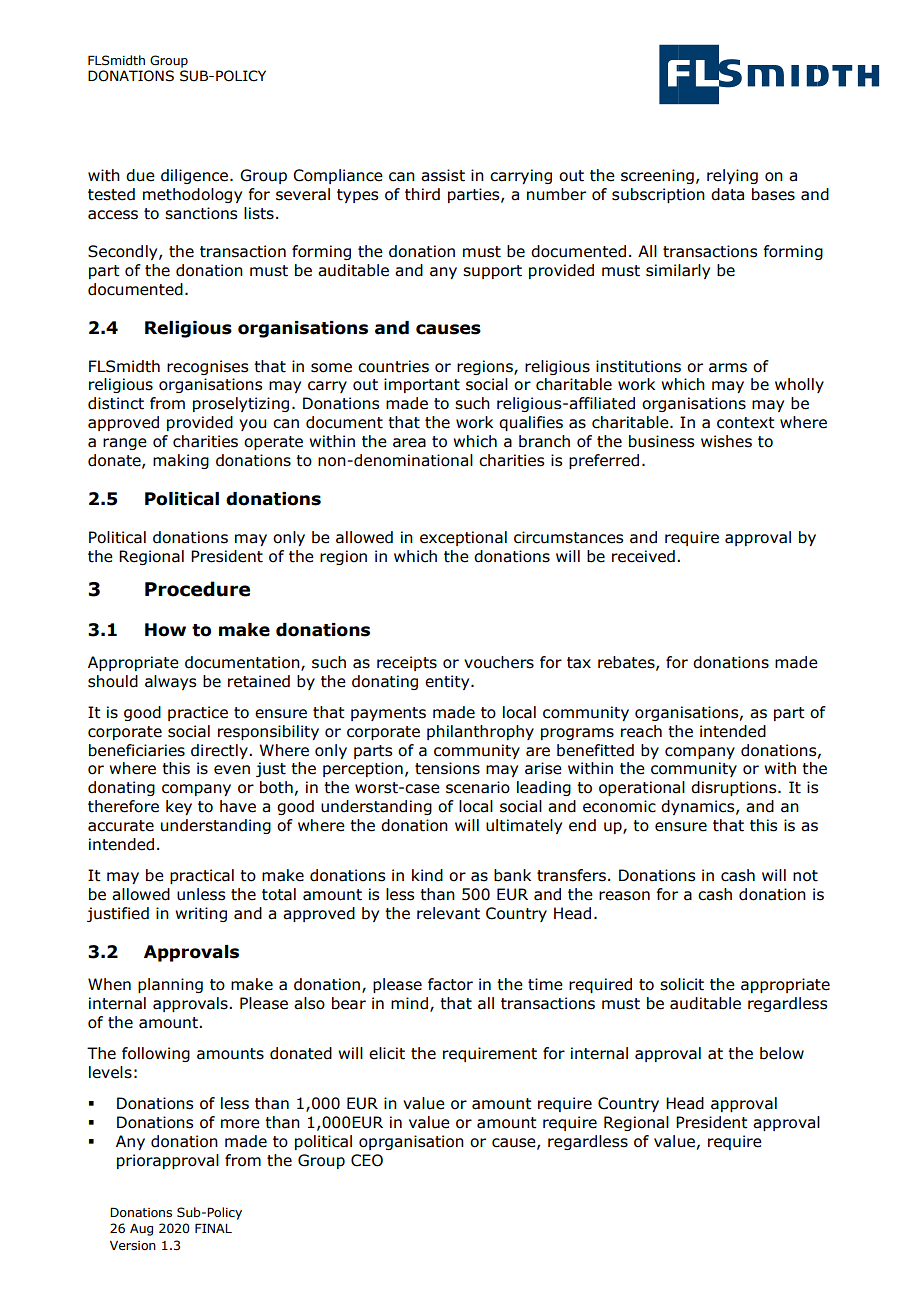 This document has height=1308, width=924. Describe the element at coordinates (805, 876) in the document. I see `not` at that location.
